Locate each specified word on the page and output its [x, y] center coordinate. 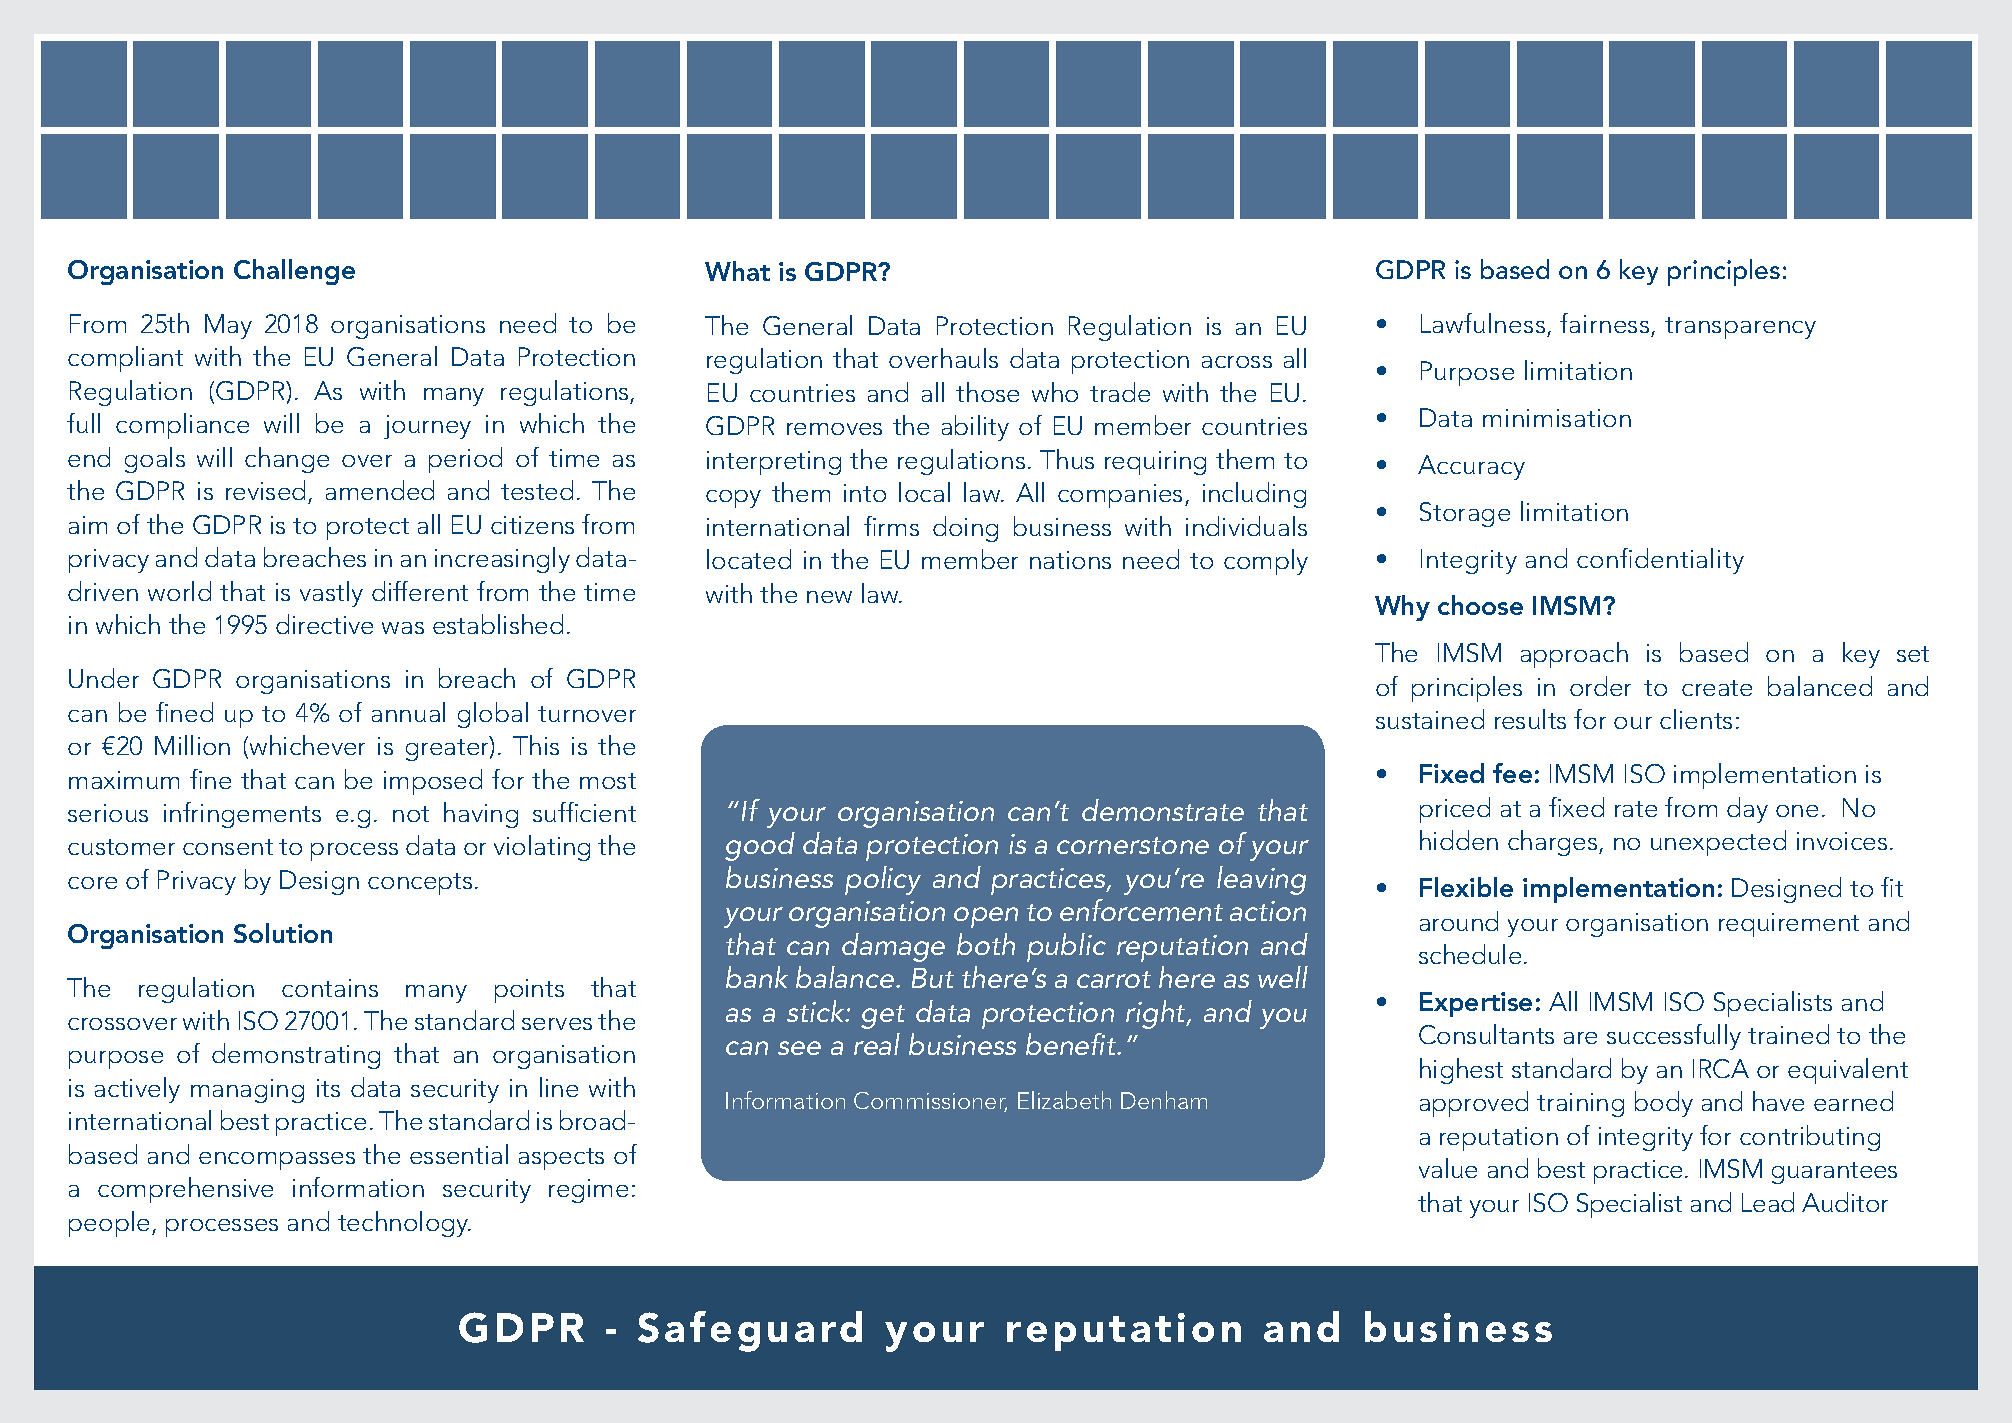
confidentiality [1660, 561]
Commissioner [930, 1102]
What [737, 271]
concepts [420, 884]
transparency [1740, 328]
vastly [331, 594]
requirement [1789, 925]
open [986, 917]
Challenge [294, 272]
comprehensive [185, 1190]
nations [1070, 560]
